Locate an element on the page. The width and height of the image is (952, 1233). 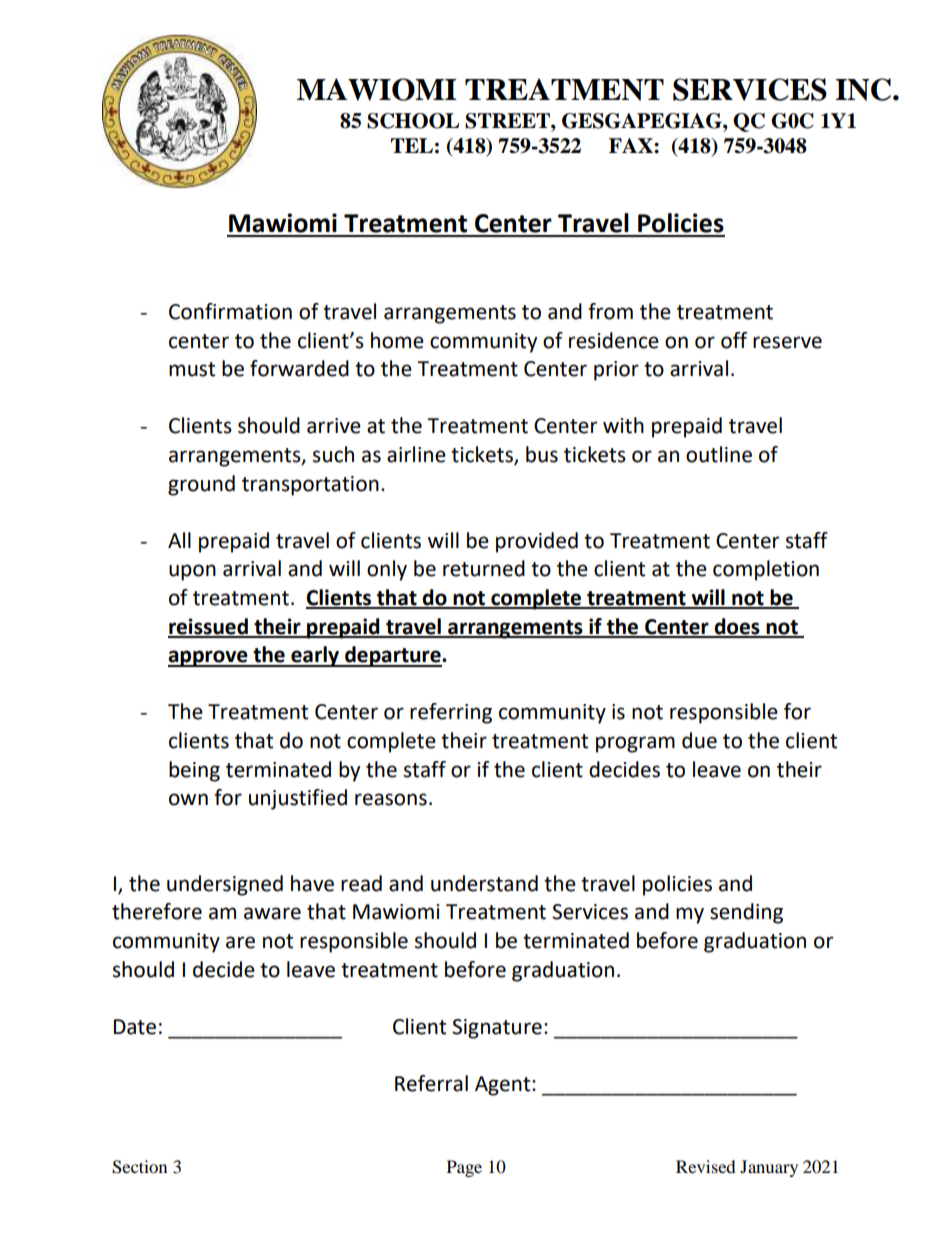
completion is located at coordinates (766, 570).
